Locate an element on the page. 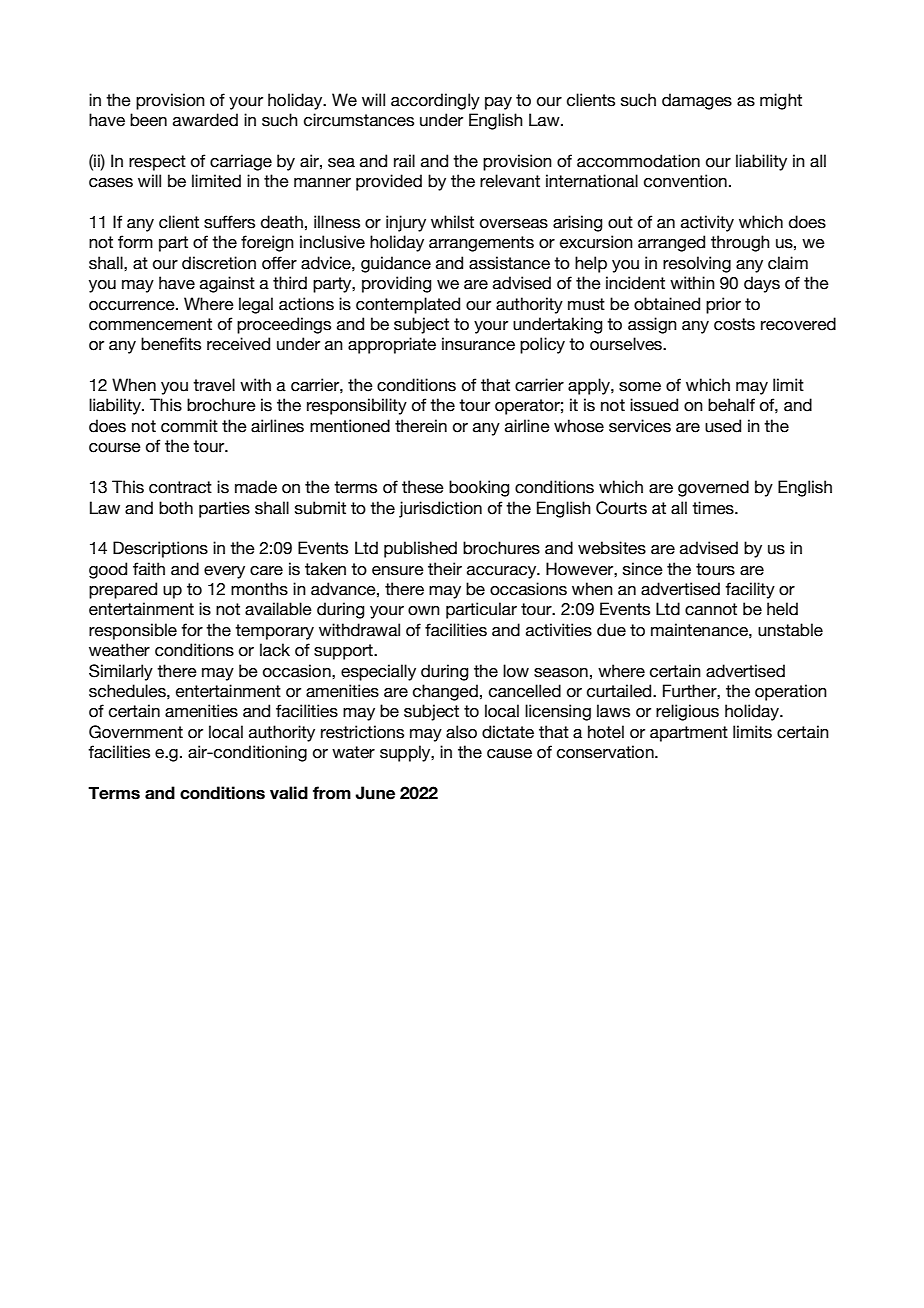 The image size is (924, 1308). Government is located at coordinates (136, 732).
